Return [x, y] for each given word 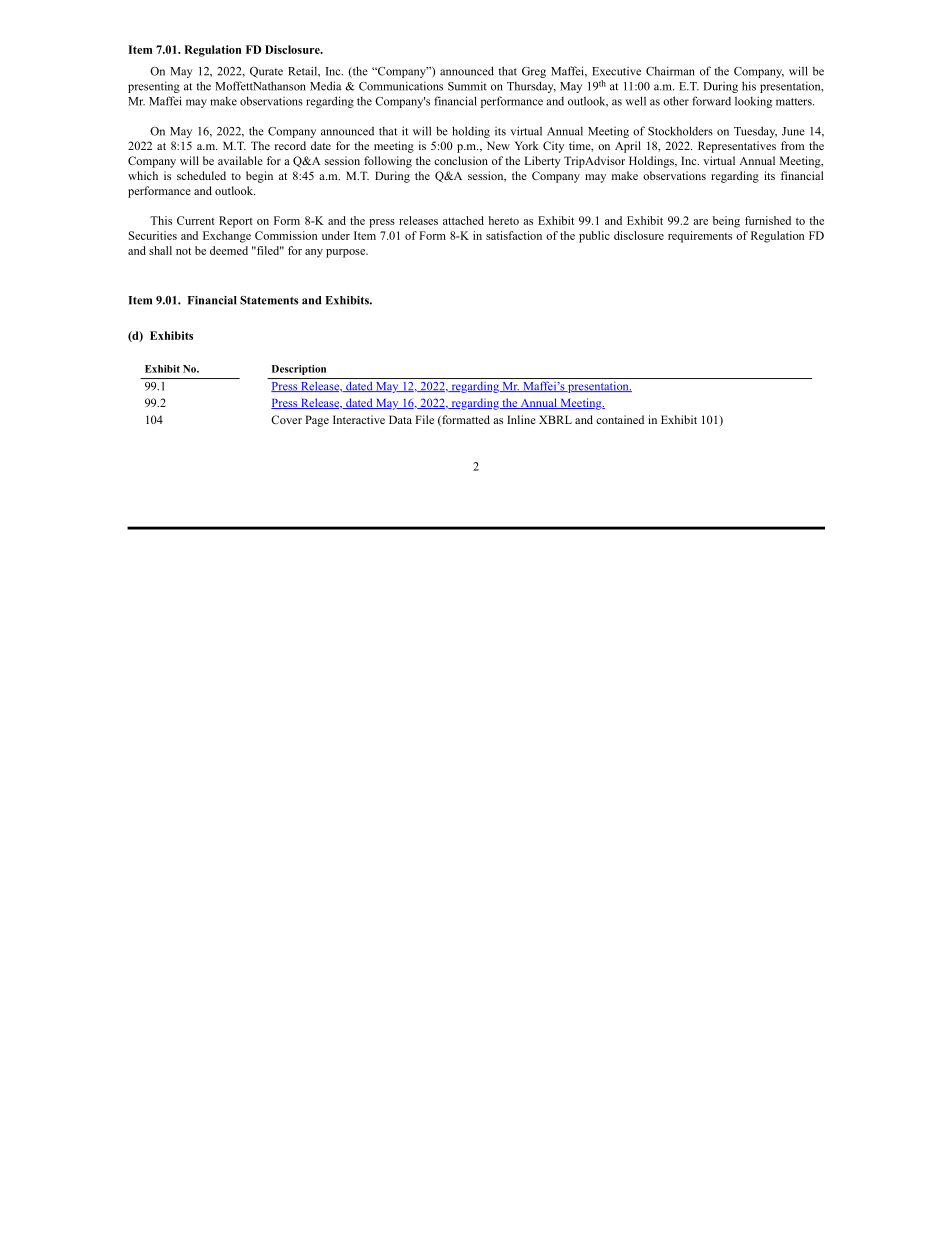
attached [463, 220]
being [726, 222]
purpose [347, 253]
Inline [521, 419]
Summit [467, 86]
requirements [700, 237]
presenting [154, 87]
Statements [269, 300]
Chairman [670, 71]
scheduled [201, 175]
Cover [286, 419]
